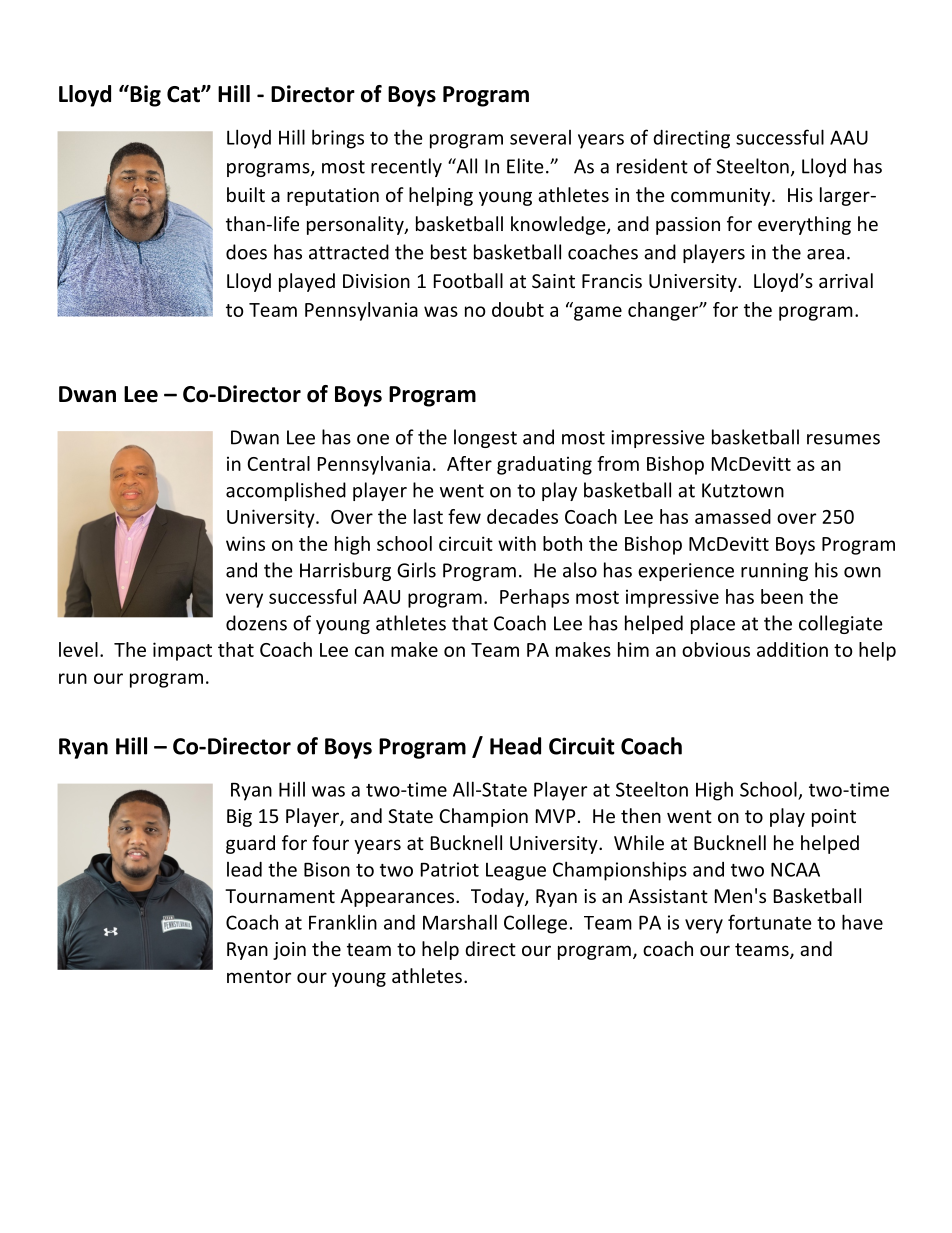 The width and height of the document is (952, 1233). I want to click on Cat, so click(184, 94).
